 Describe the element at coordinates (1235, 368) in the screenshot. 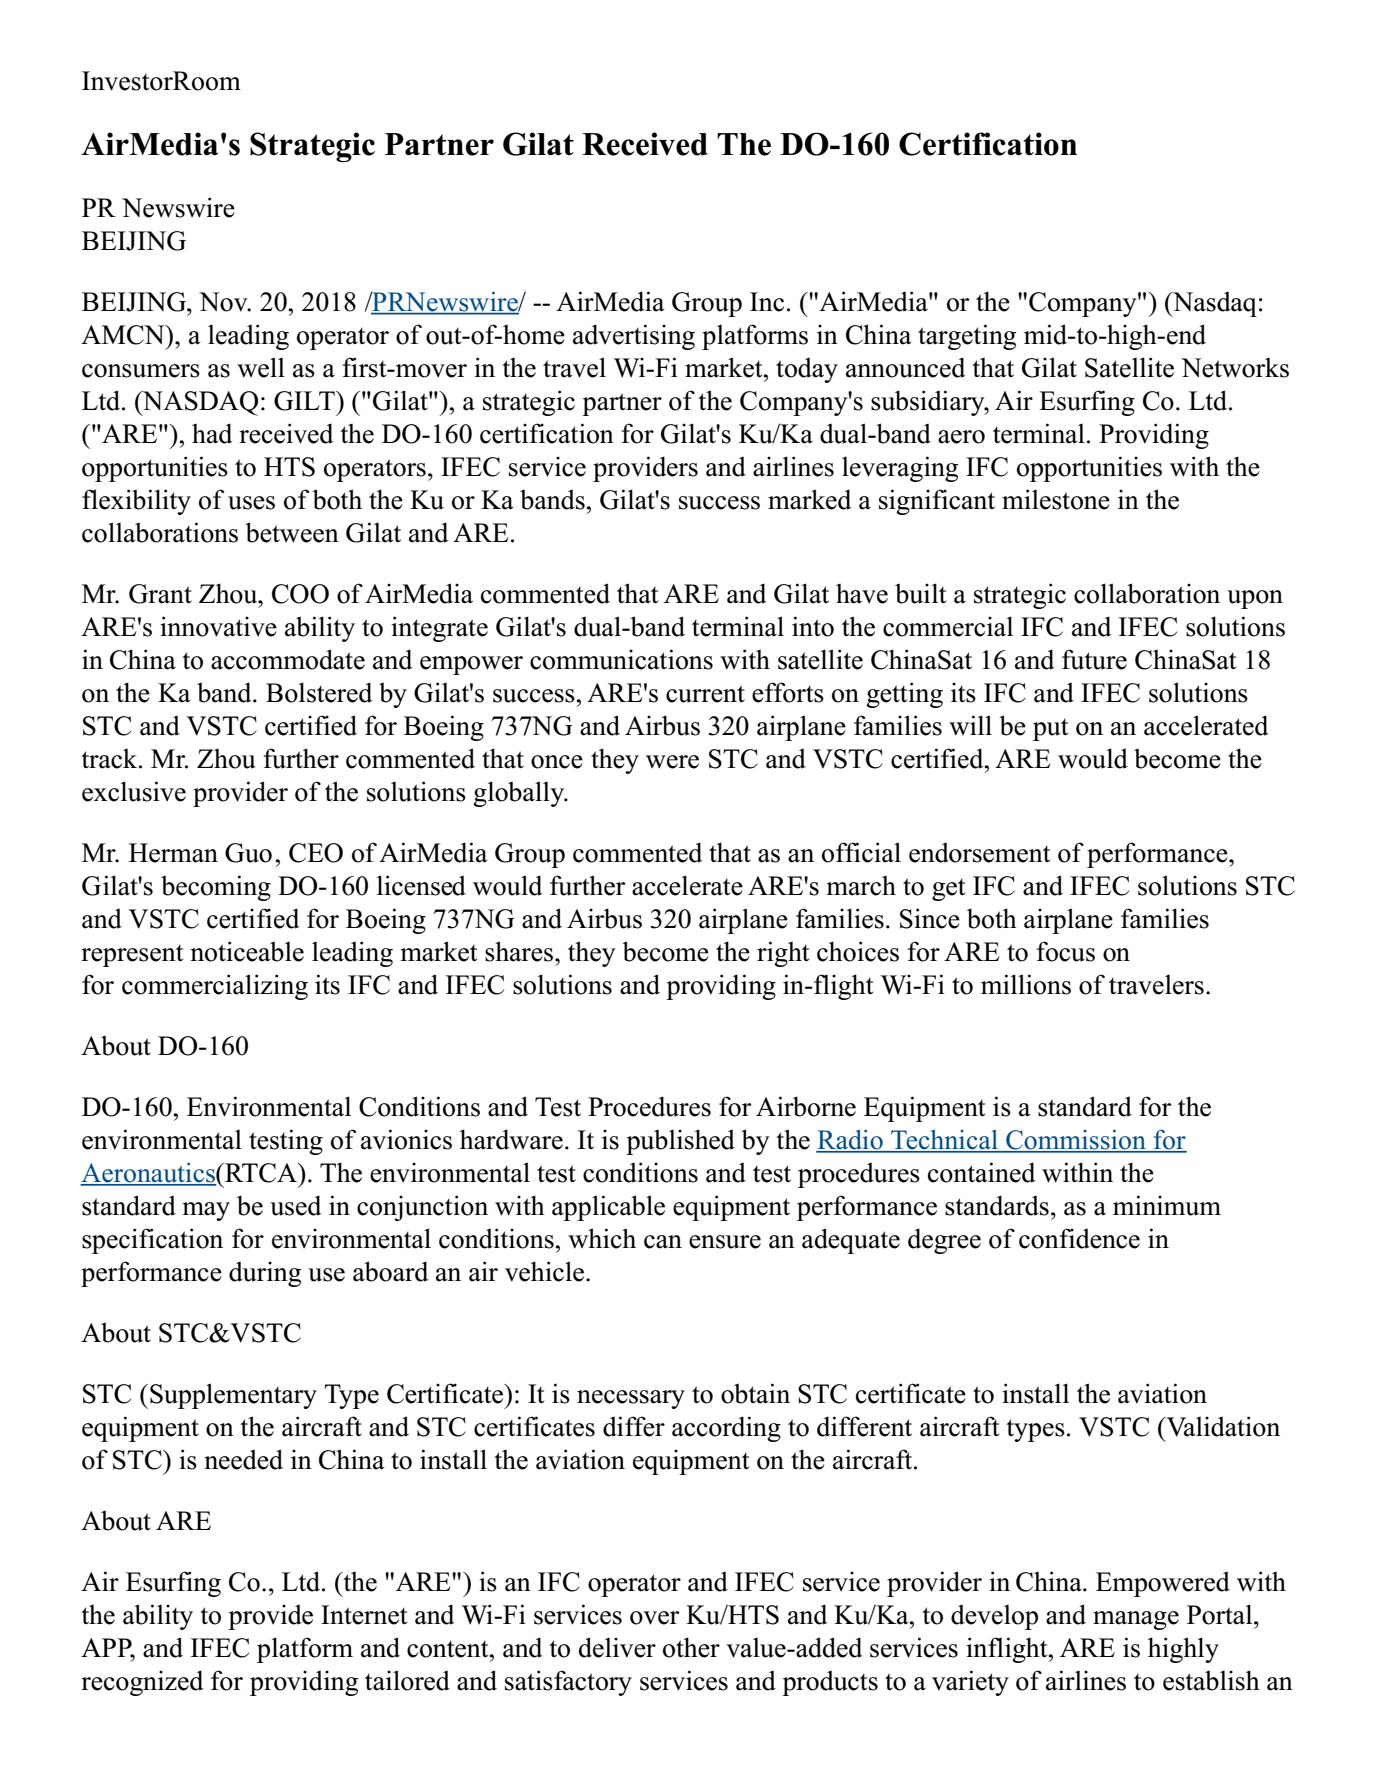

I see `Networks` at that location.
